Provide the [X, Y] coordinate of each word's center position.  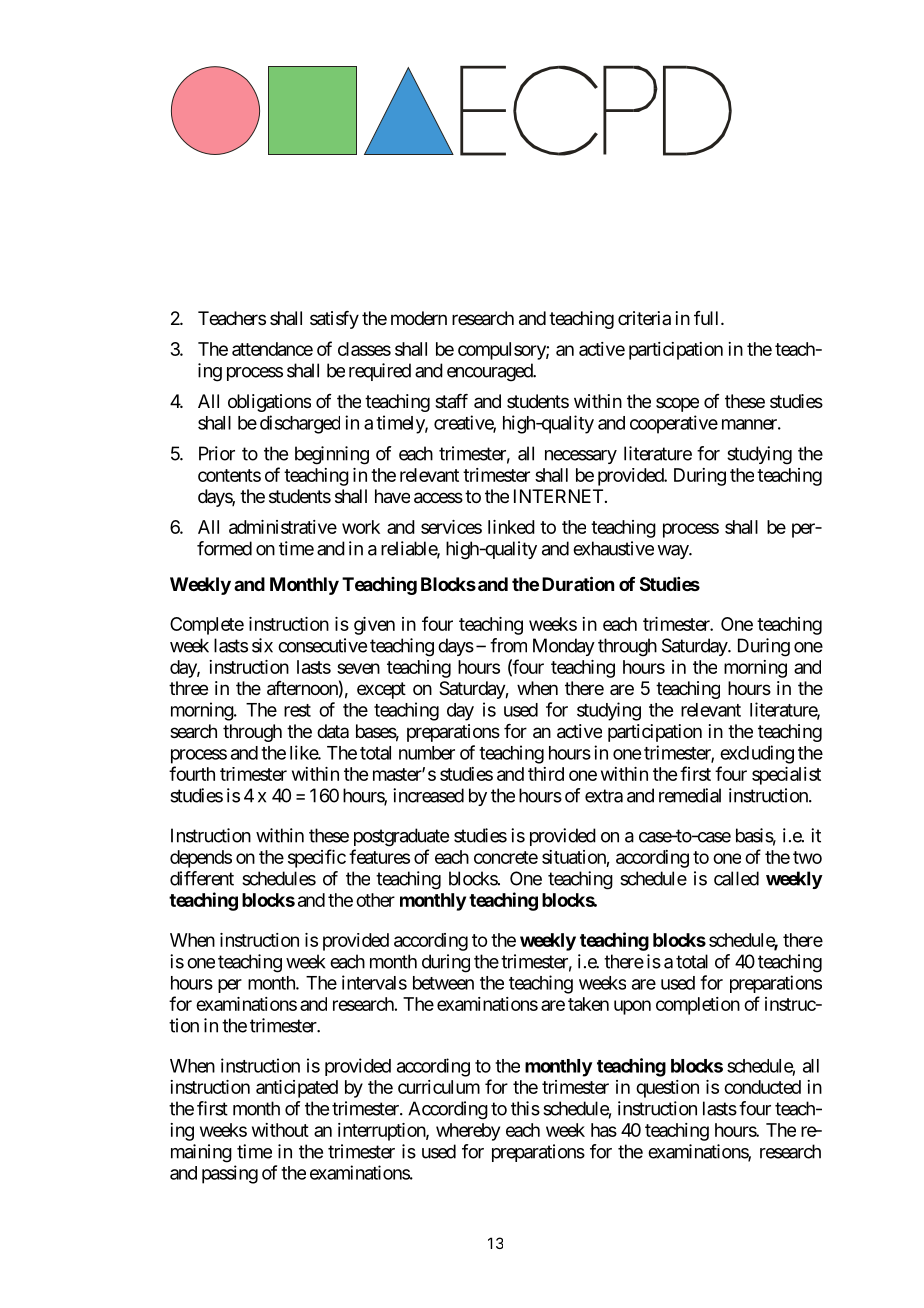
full [708, 318]
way [673, 552]
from [508, 645]
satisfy [334, 320]
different [202, 878]
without [280, 1130]
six [262, 645]
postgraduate [401, 837]
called [736, 878]
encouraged [490, 372]
